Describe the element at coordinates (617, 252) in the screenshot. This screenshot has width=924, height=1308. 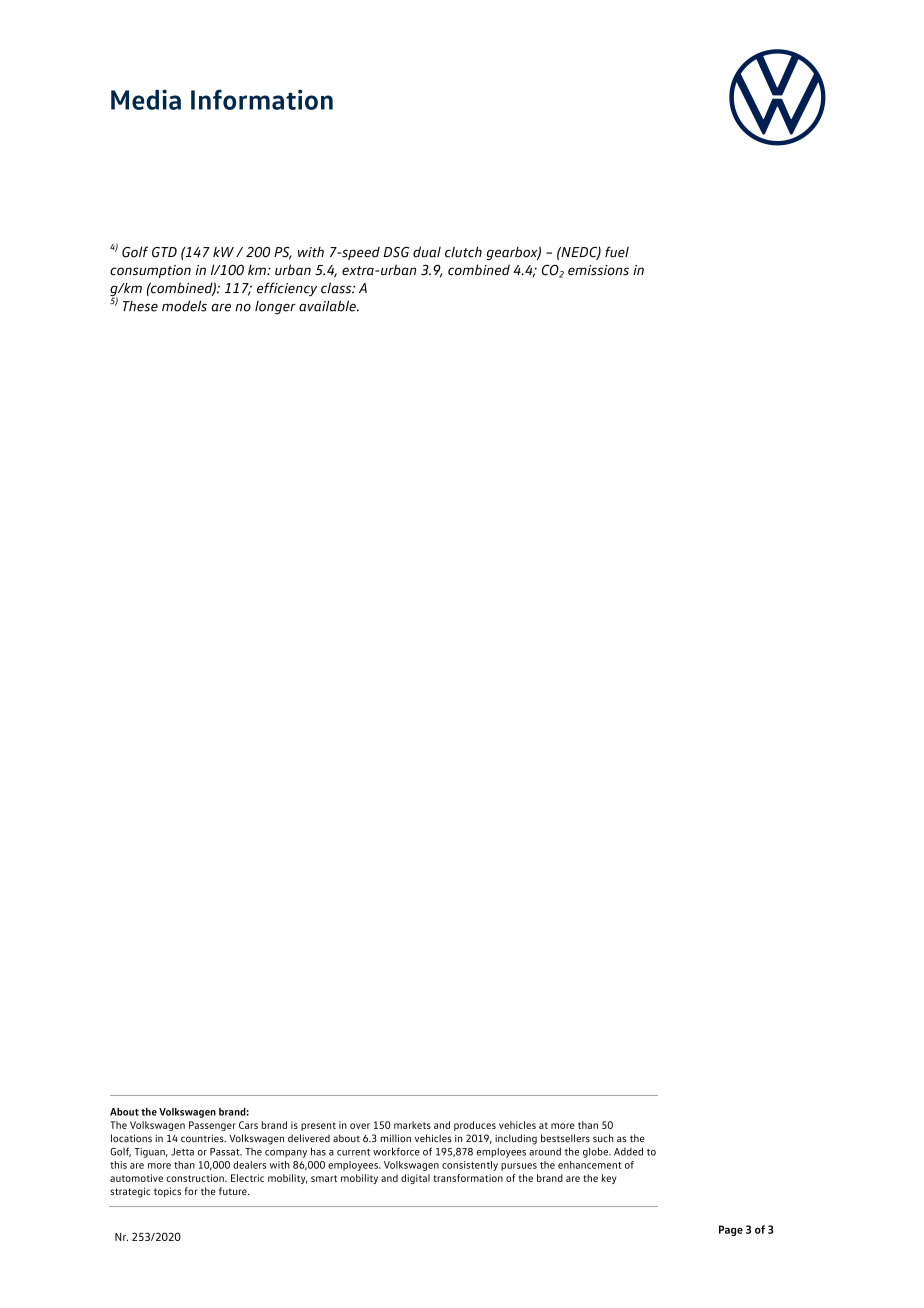
I see `fuel` at that location.
